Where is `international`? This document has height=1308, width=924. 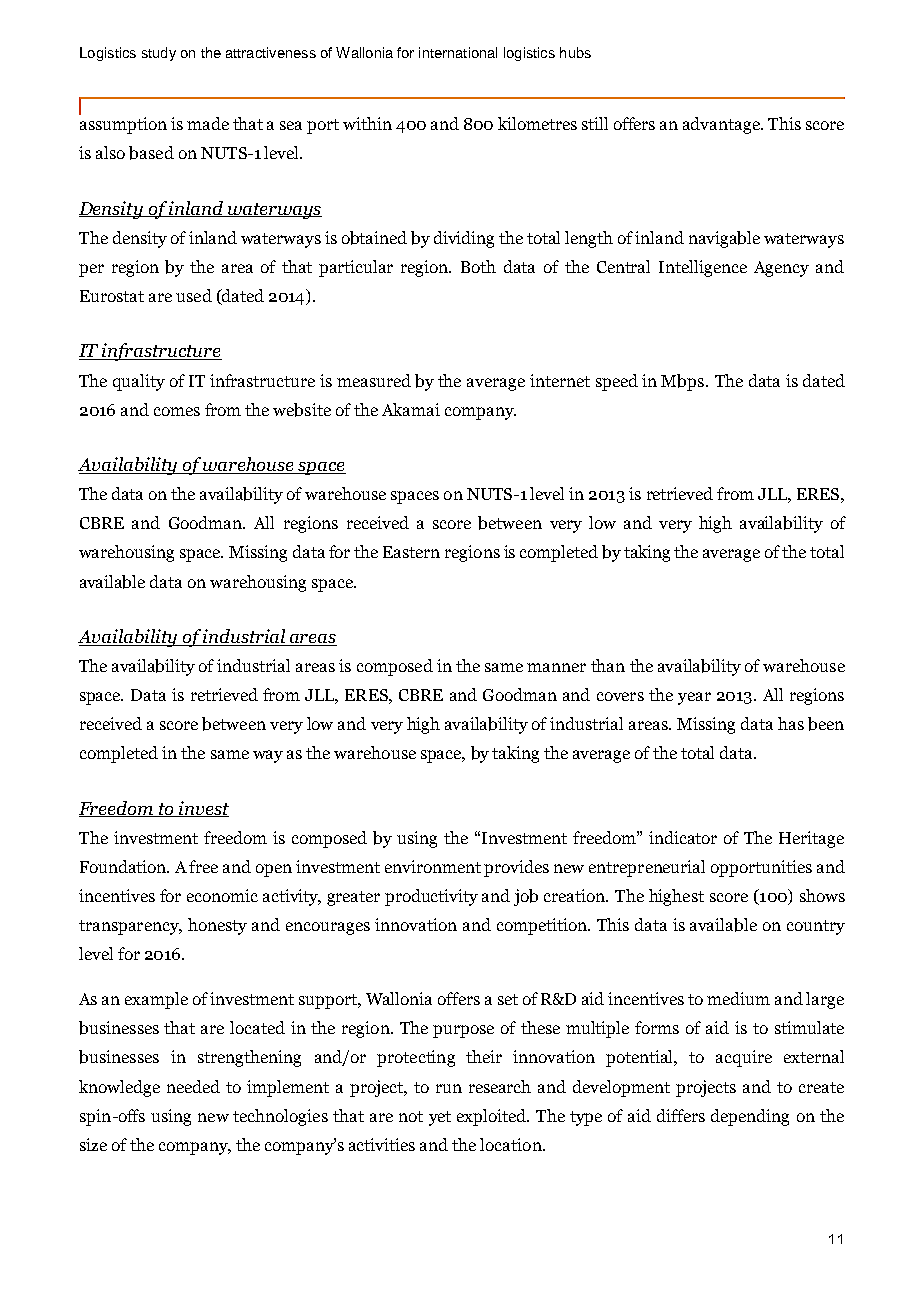
international is located at coordinates (458, 52).
